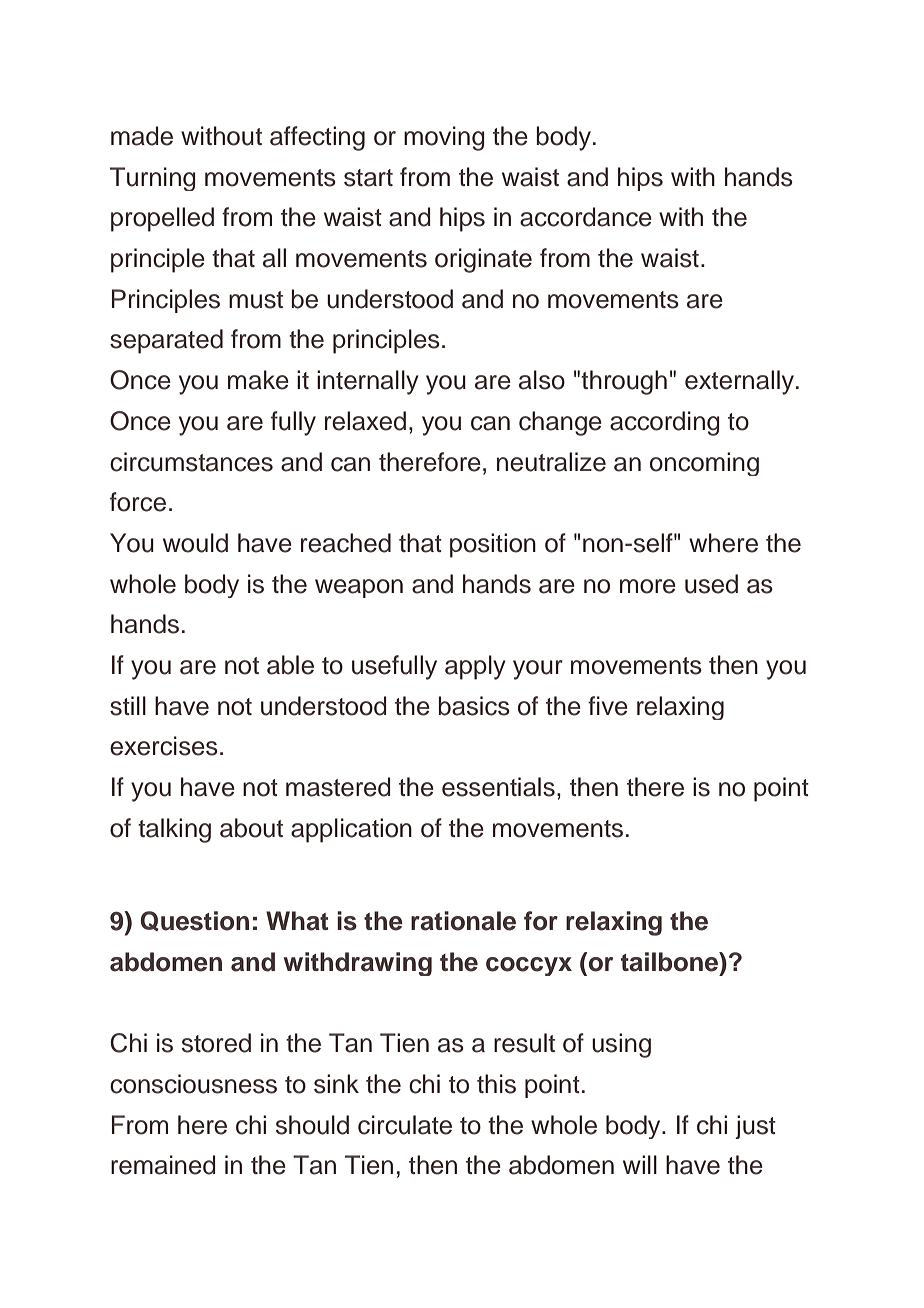  Describe the element at coordinates (586, 217) in the document. I see `accordance` at that location.
